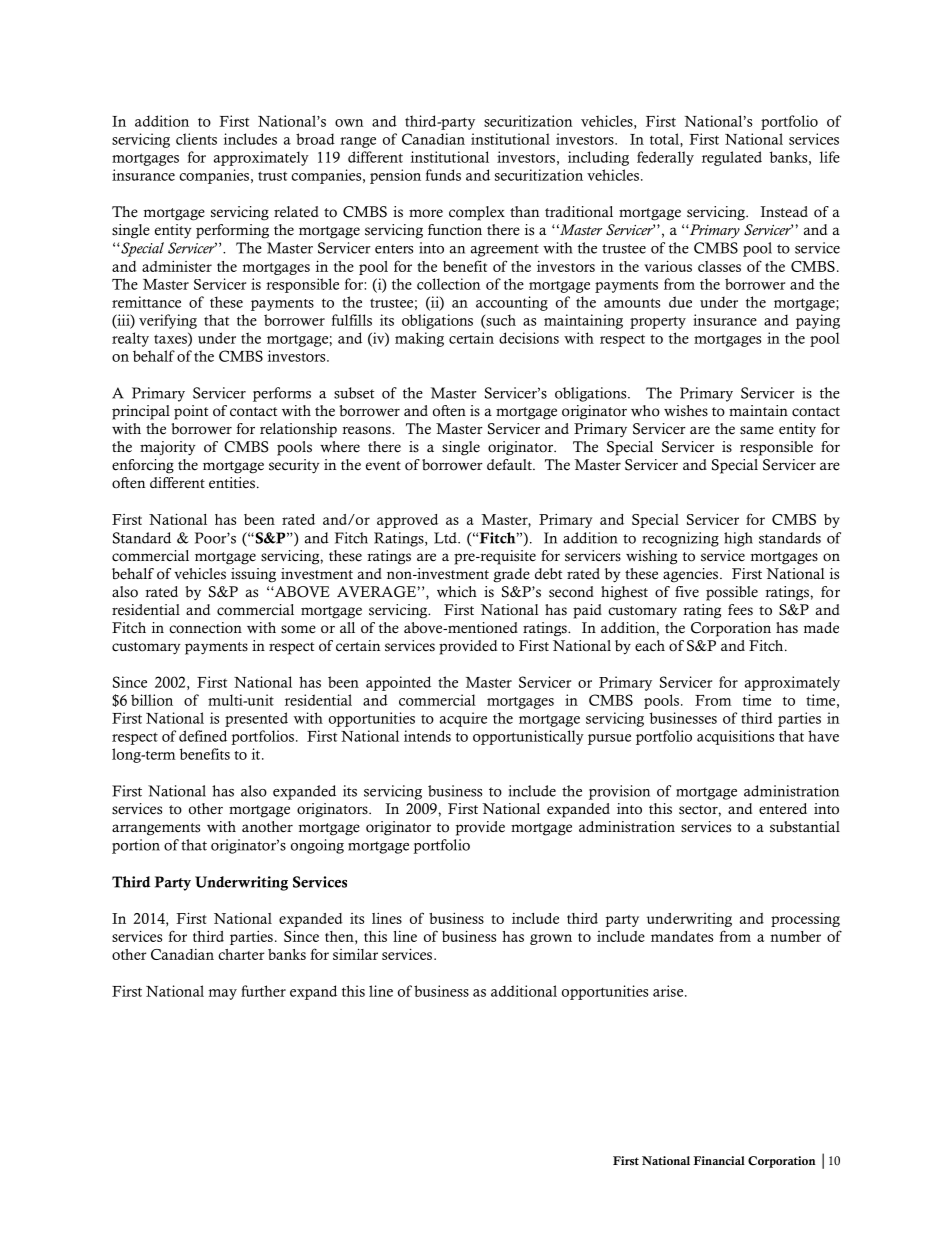  What do you see at coordinates (719, 1160) in the screenshot?
I see `Financial` at bounding box center [719, 1160].
